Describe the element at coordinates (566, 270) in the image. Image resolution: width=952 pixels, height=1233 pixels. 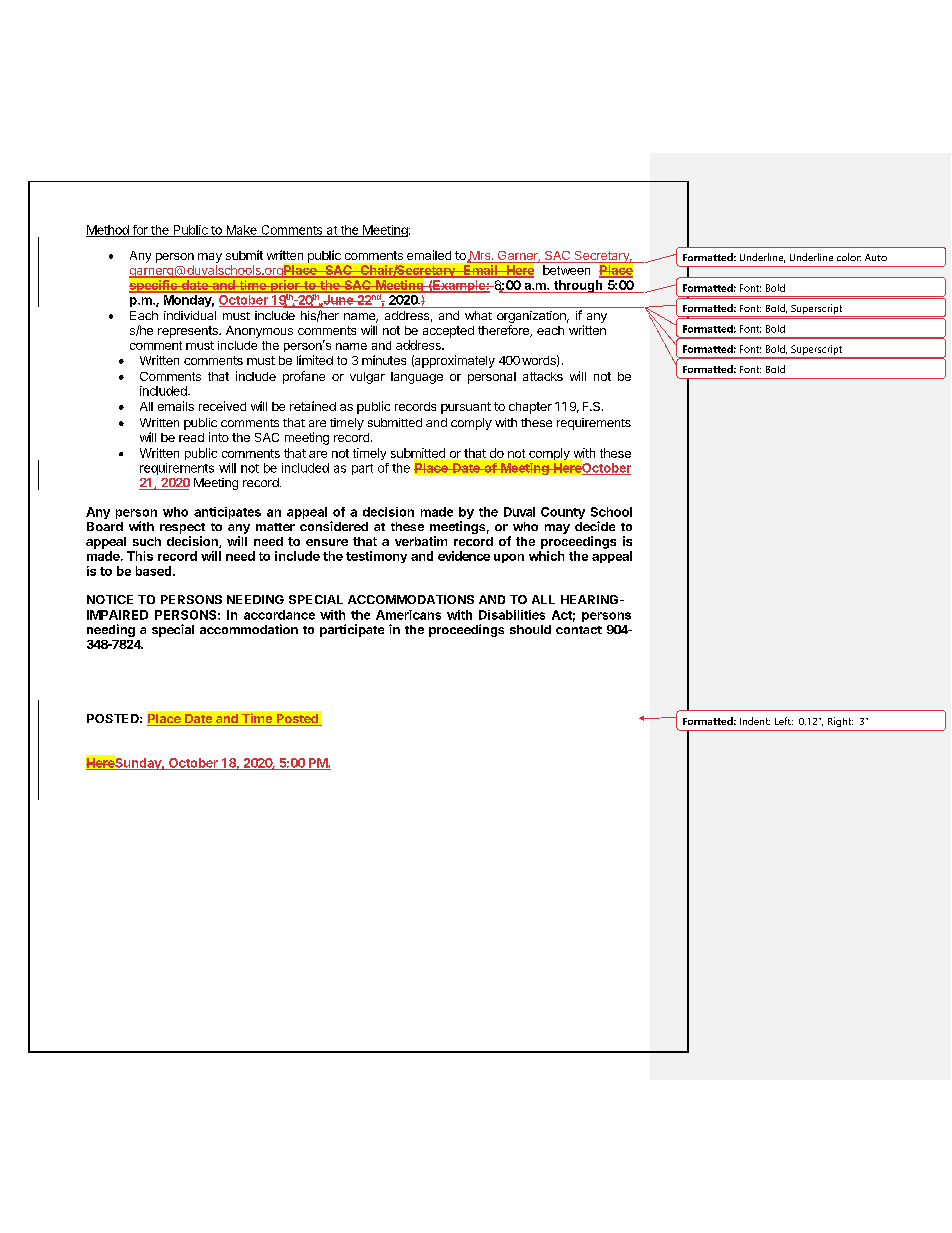
I see `between` at that location.
